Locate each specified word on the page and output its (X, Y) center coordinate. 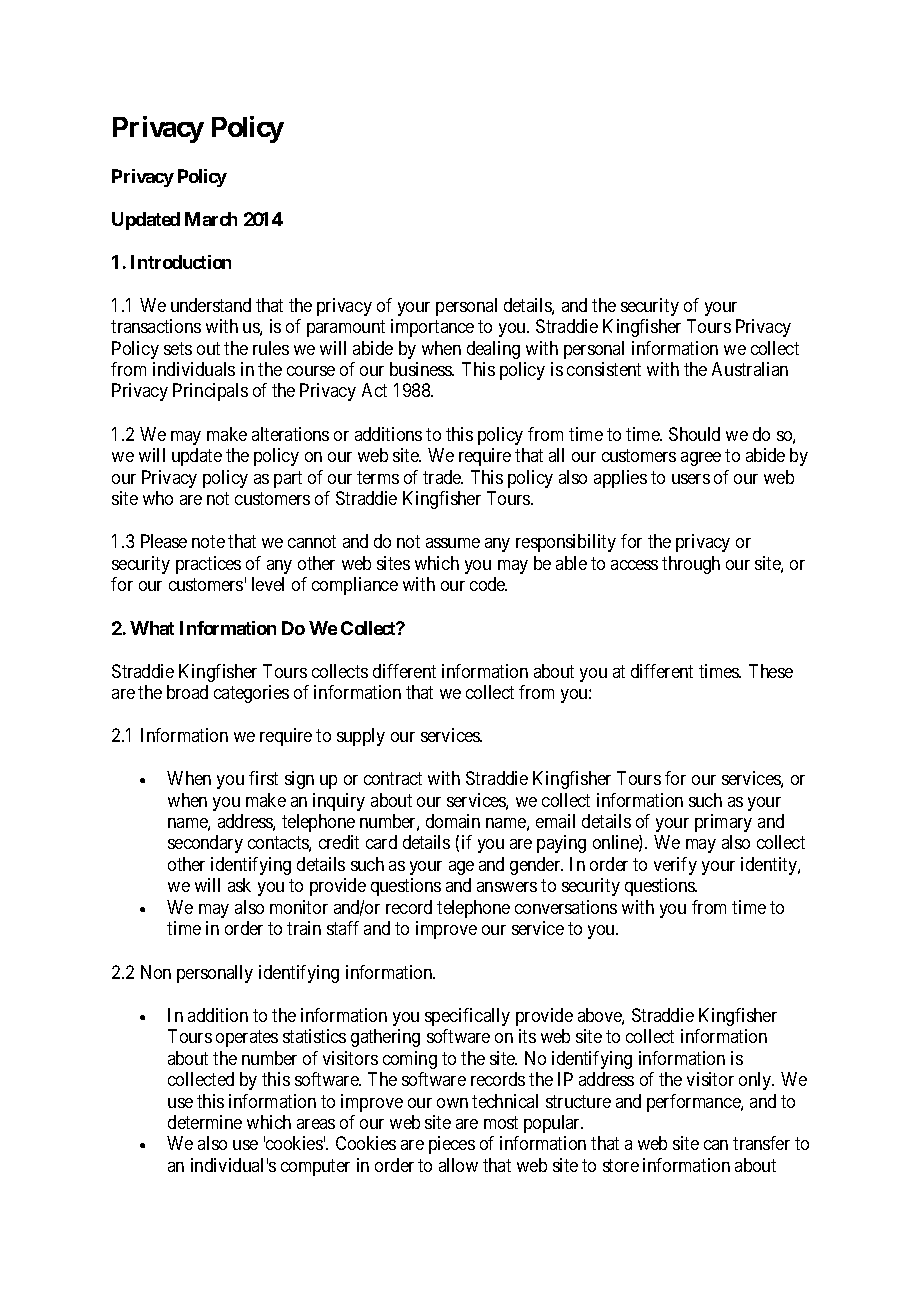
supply (361, 737)
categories (251, 694)
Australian (750, 369)
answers (507, 887)
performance (694, 1103)
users (691, 479)
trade (443, 477)
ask (239, 885)
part (288, 479)
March (211, 219)
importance (432, 328)
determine (205, 1122)
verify (675, 866)
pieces (452, 1145)
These (771, 671)
